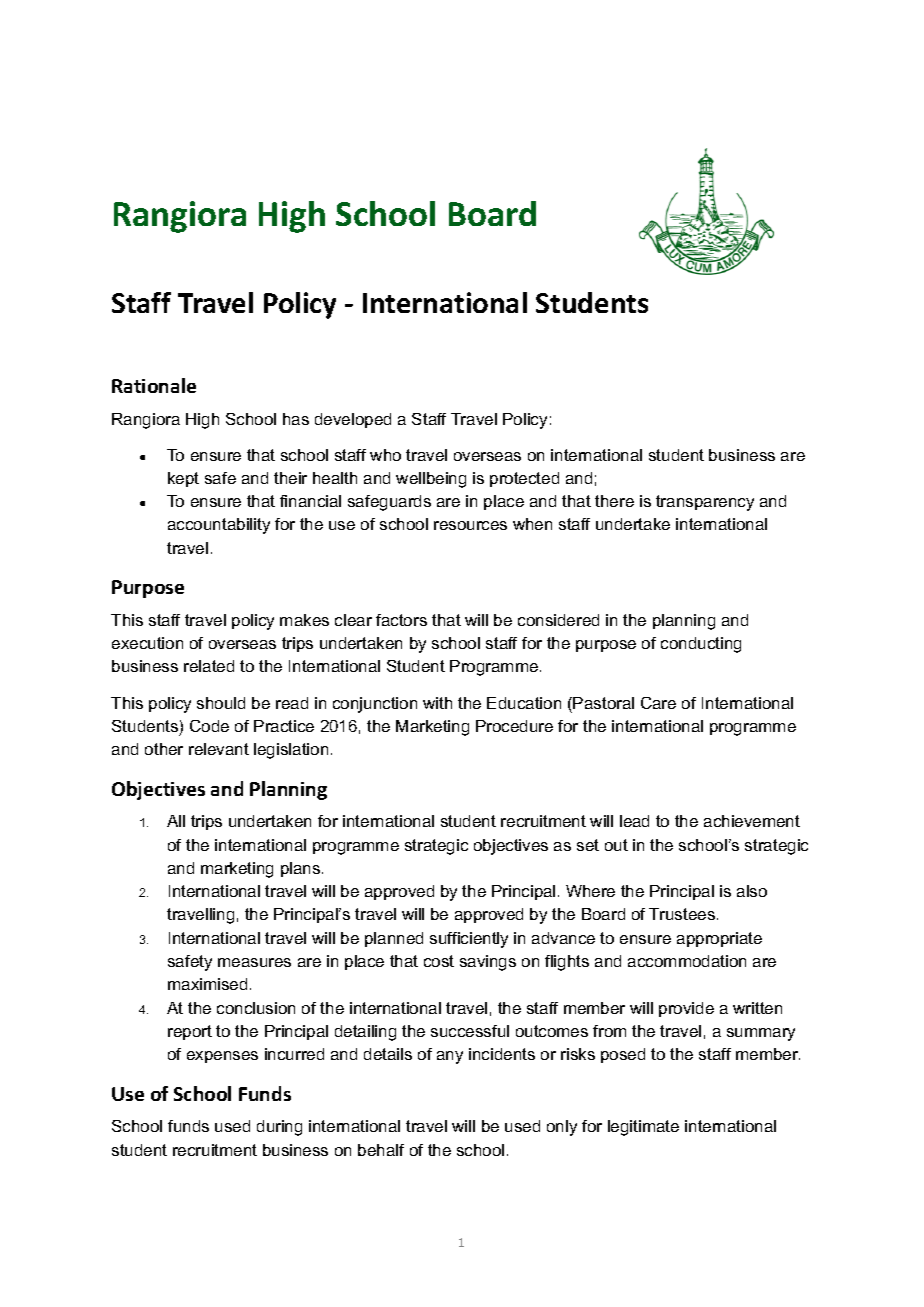 The height and width of the page is (1307, 924). Describe the element at coordinates (687, 961) in the page. I see `accommodation` at that location.
